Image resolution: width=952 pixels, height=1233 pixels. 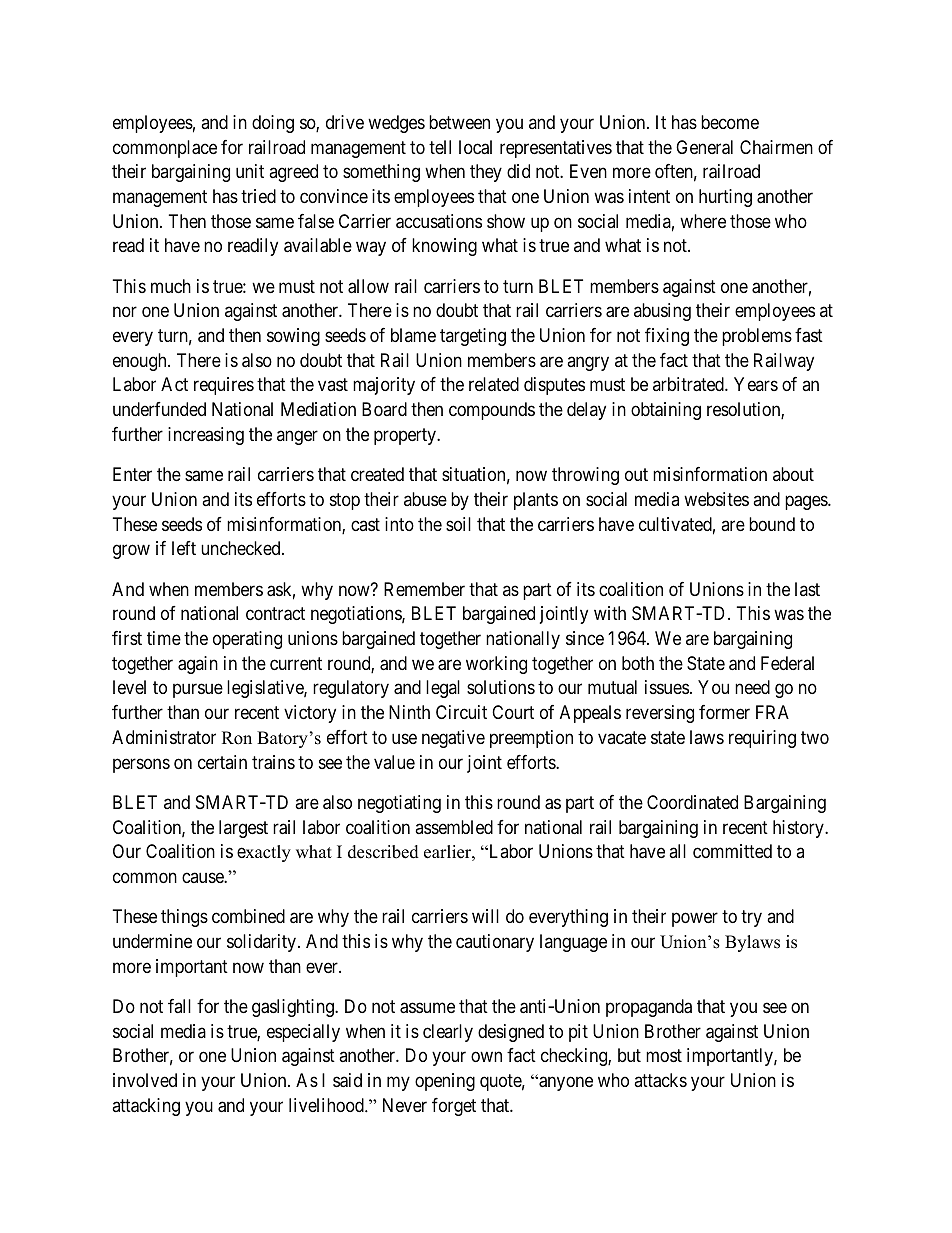 I want to click on increasing, so click(x=206, y=436).
